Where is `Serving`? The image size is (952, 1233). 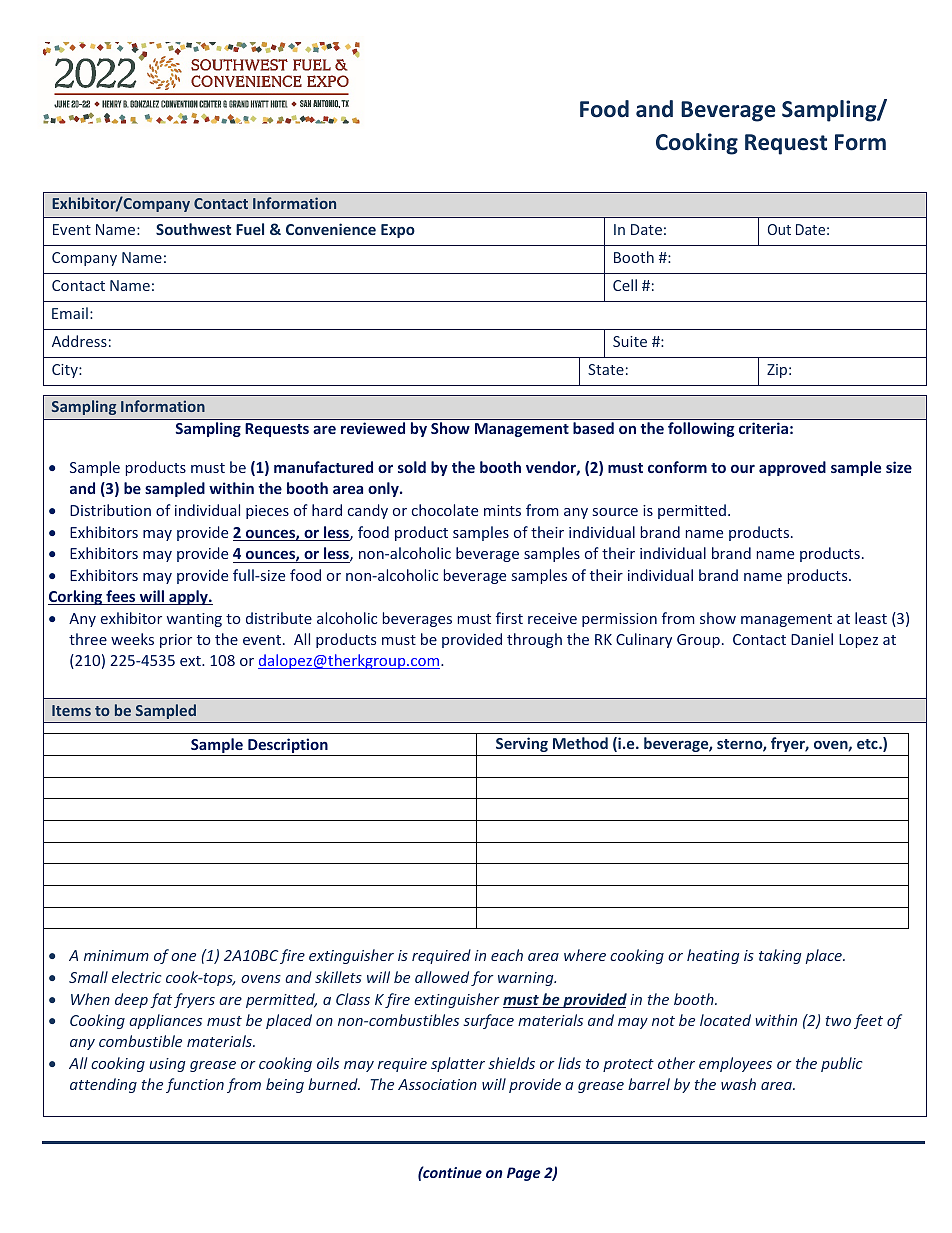 Serving is located at coordinates (522, 744).
